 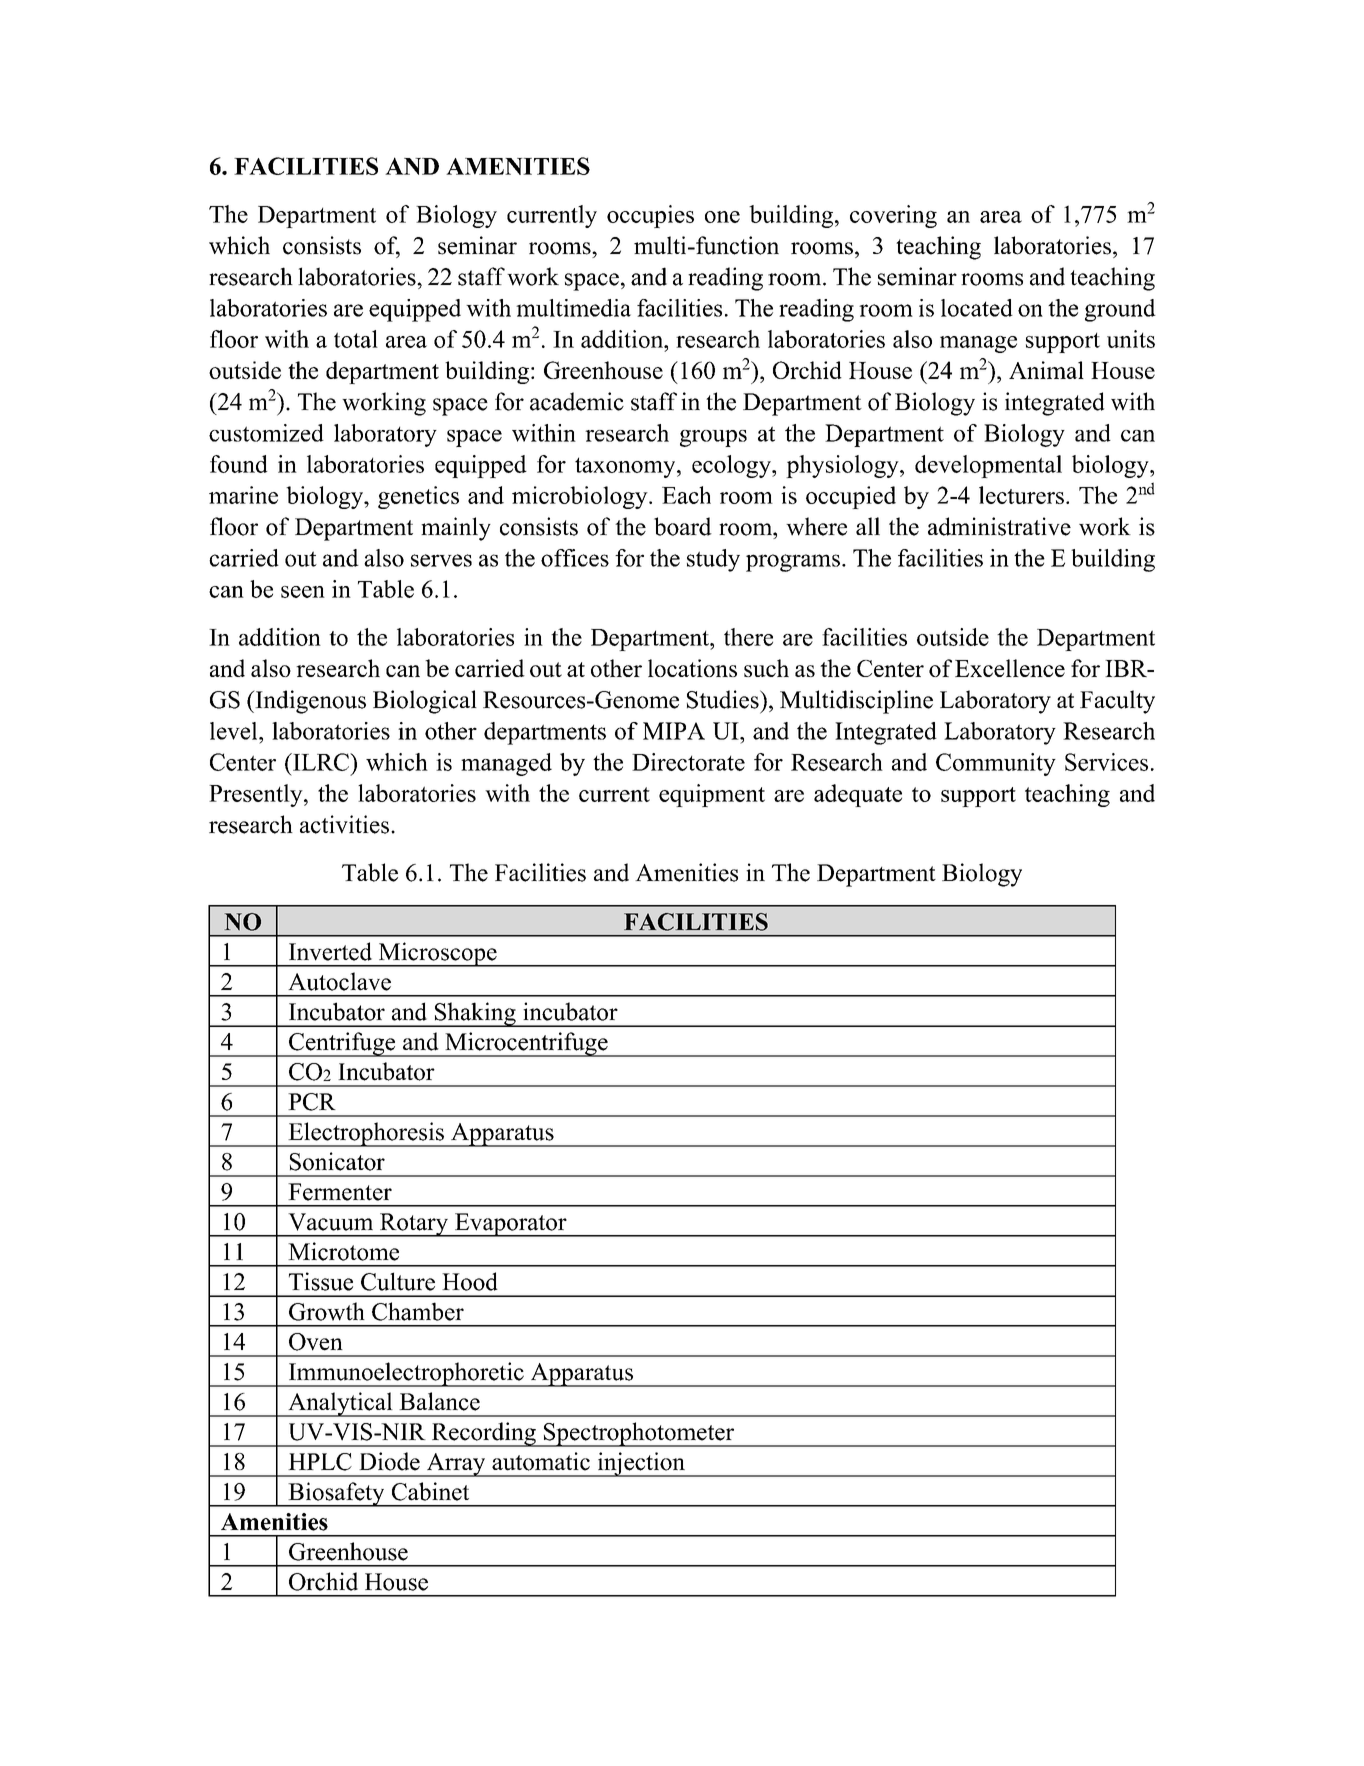 What do you see at coordinates (303, 592) in the document?
I see `seen` at bounding box center [303, 592].
